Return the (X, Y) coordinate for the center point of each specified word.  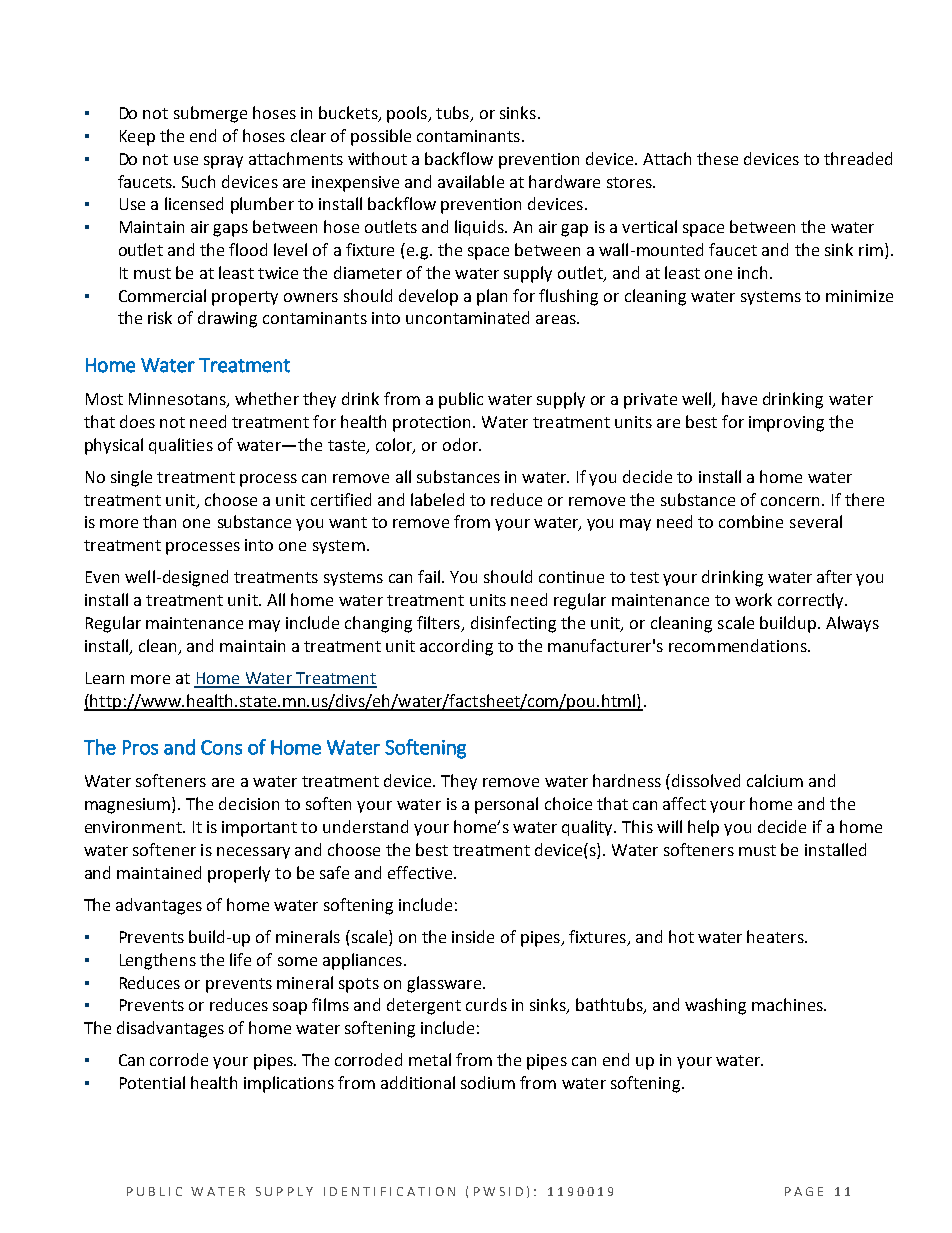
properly (239, 874)
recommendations (739, 645)
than (159, 521)
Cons (221, 747)
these (717, 158)
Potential (152, 1082)
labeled (437, 499)
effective (421, 872)
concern (790, 501)
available (471, 181)
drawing (227, 319)
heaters (776, 936)
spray (223, 162)
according (456, 647)
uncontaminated (467, 317)
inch (752, 272)
